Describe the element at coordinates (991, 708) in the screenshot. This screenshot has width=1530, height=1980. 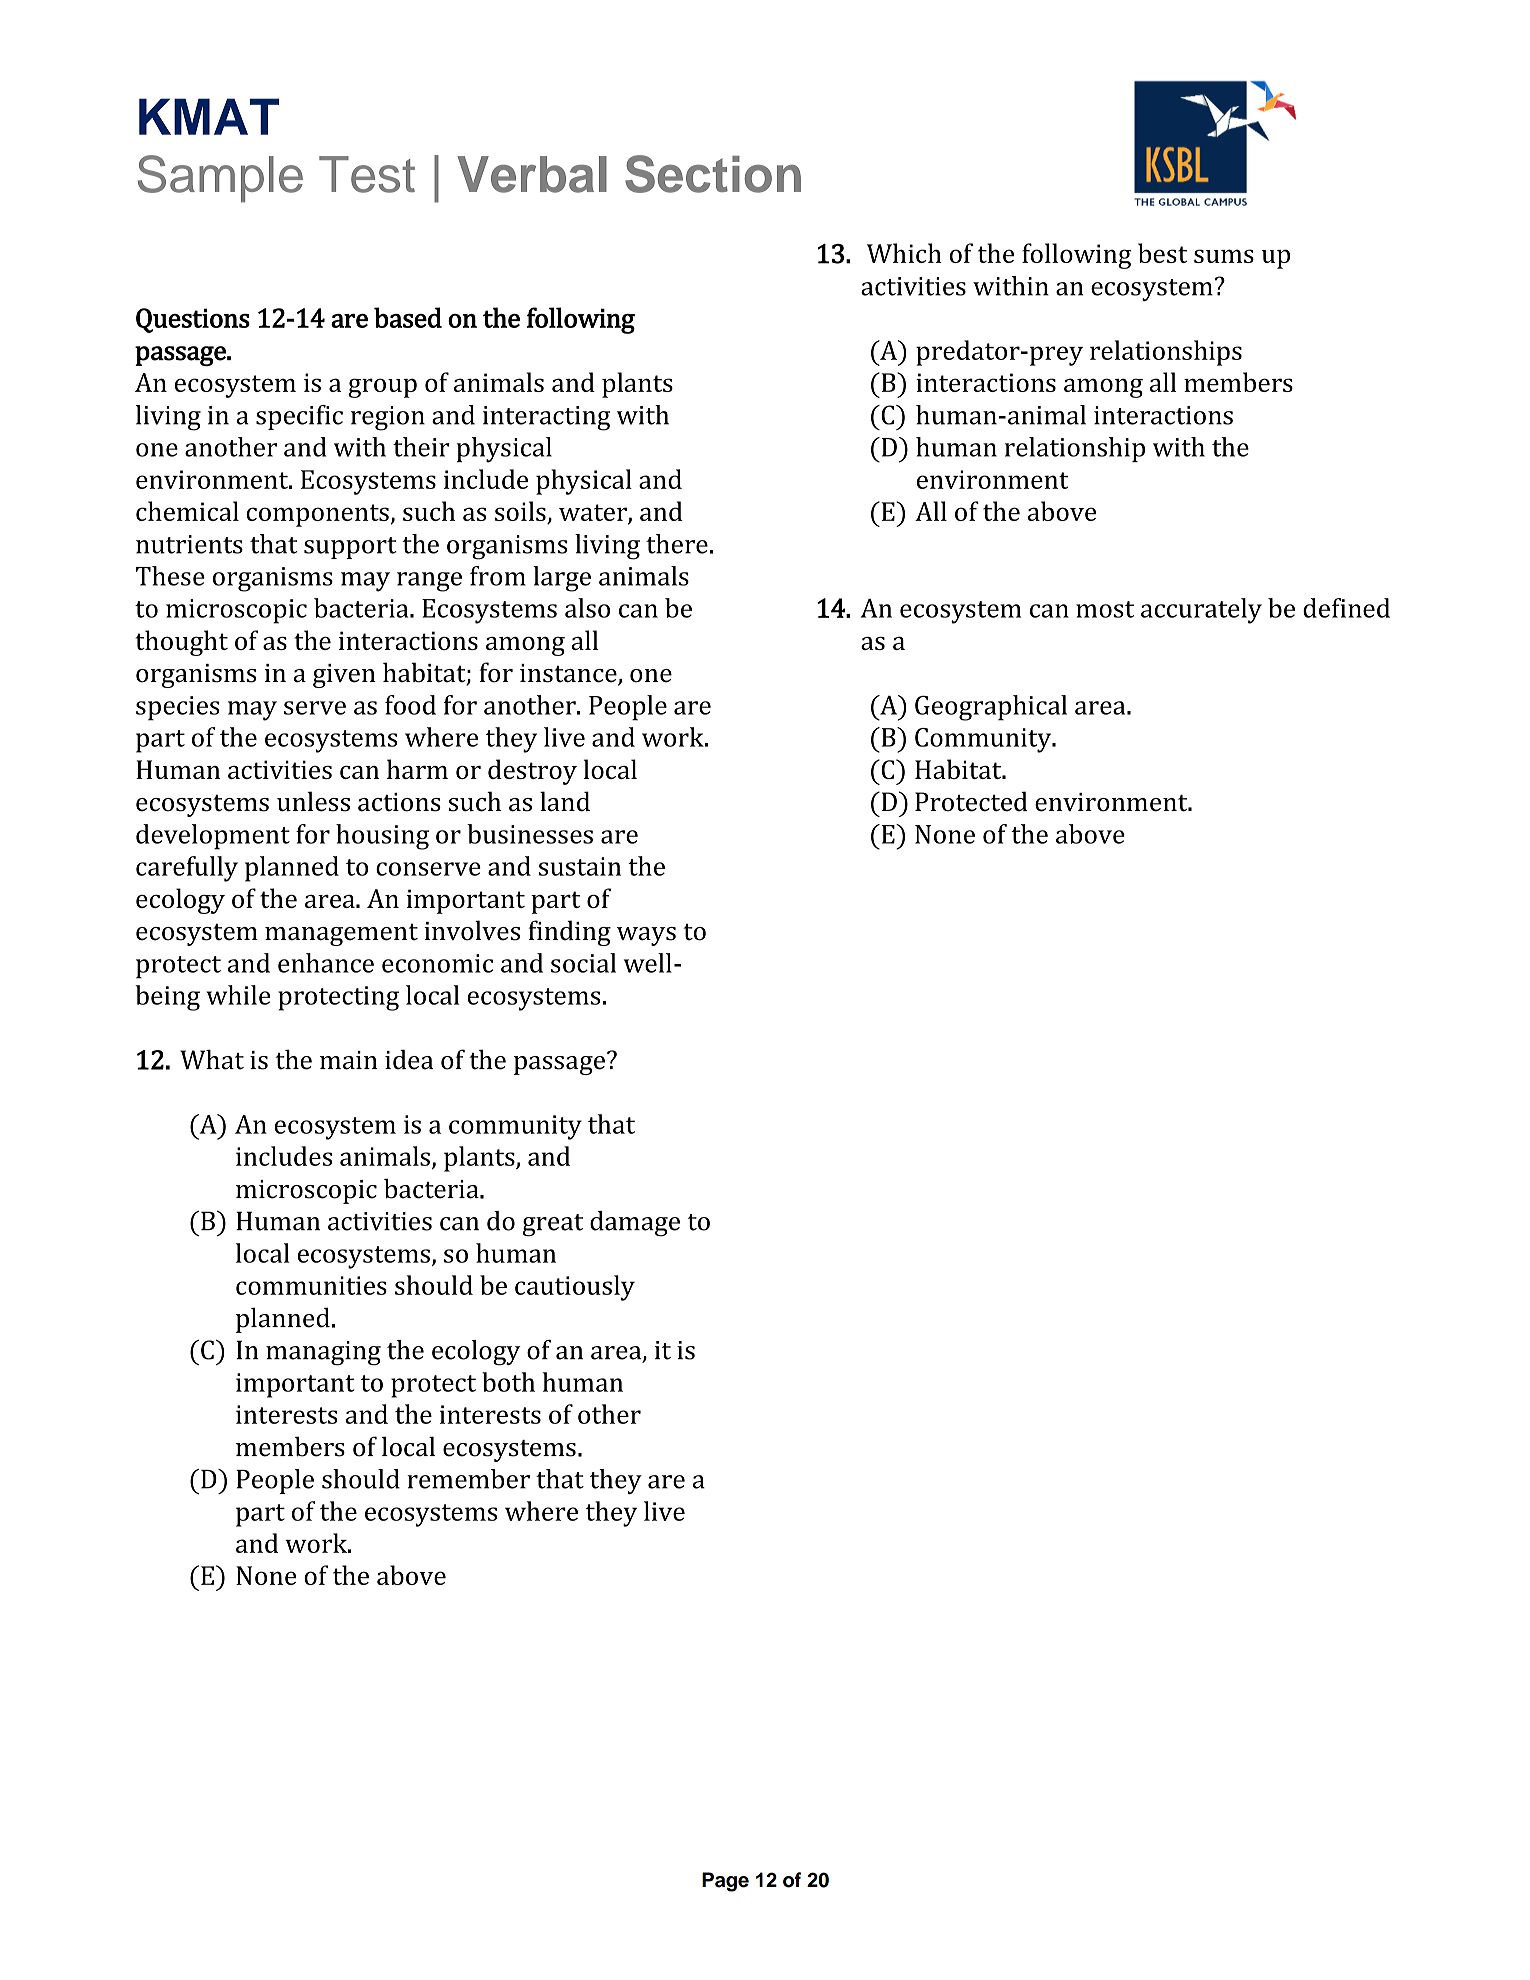
I see `Geographical` at that location.
